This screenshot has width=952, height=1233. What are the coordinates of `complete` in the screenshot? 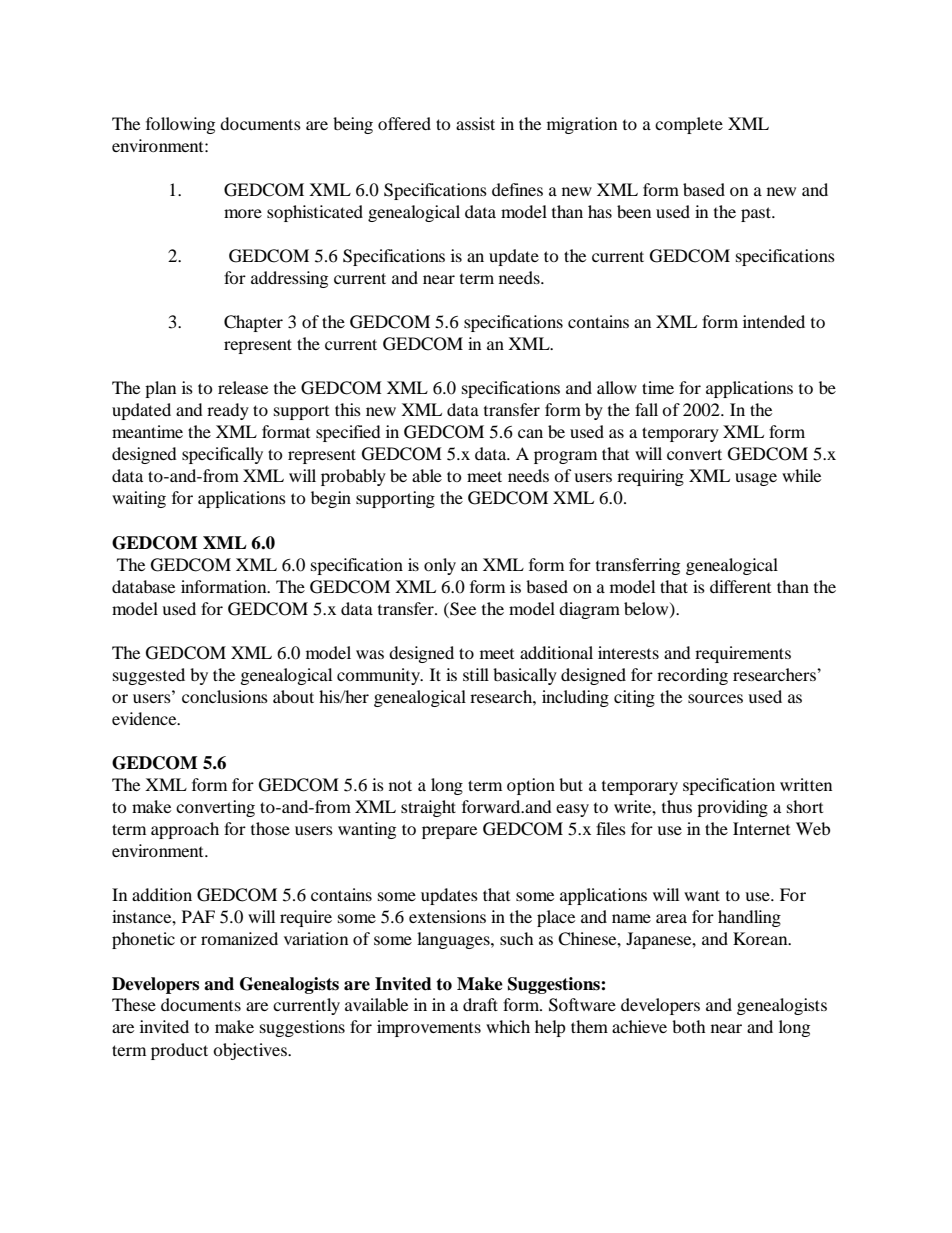 It's located at (689, 125).
